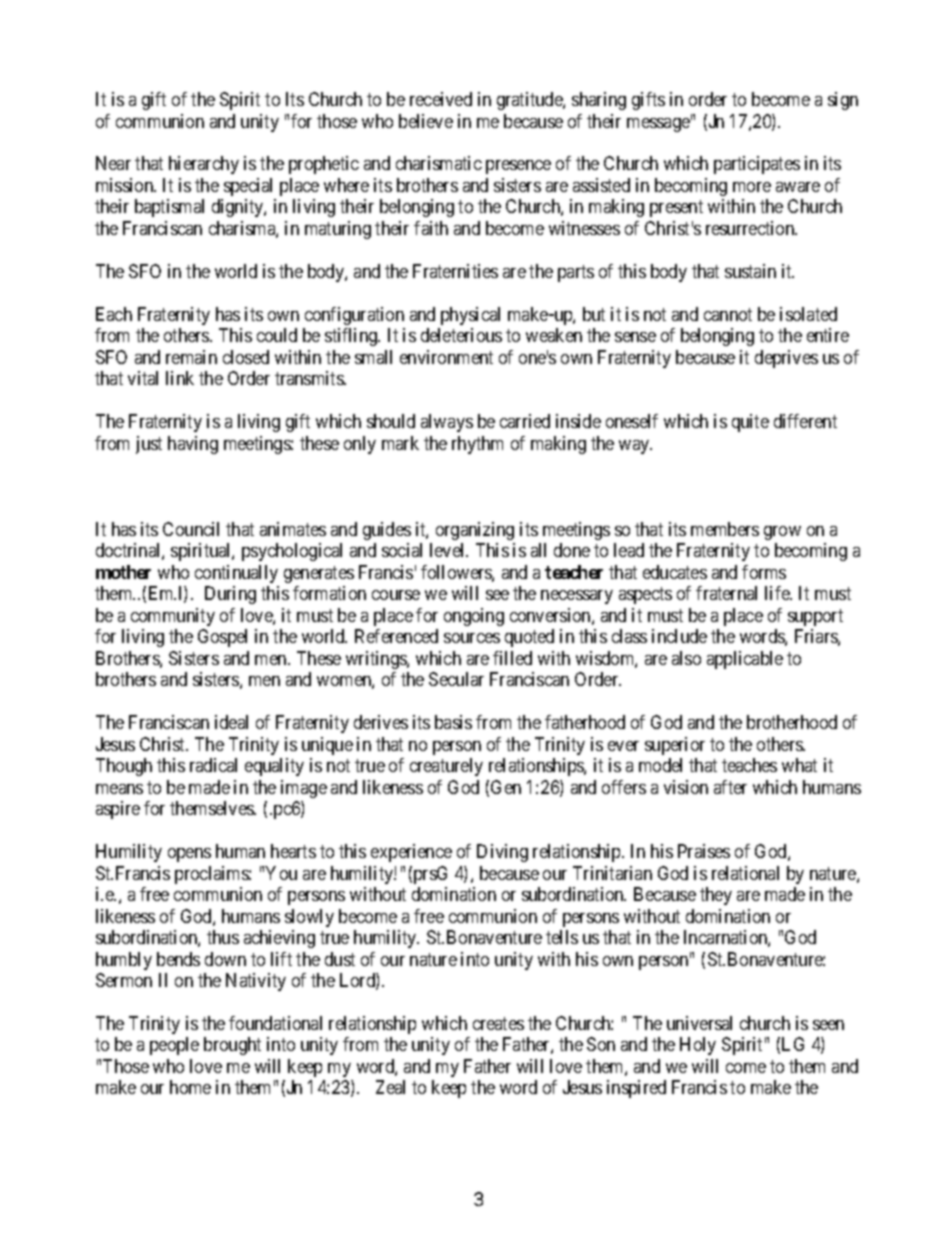 The height and width of the screenshot is (1233, 952). I want to click on having, so click(193, 445).
